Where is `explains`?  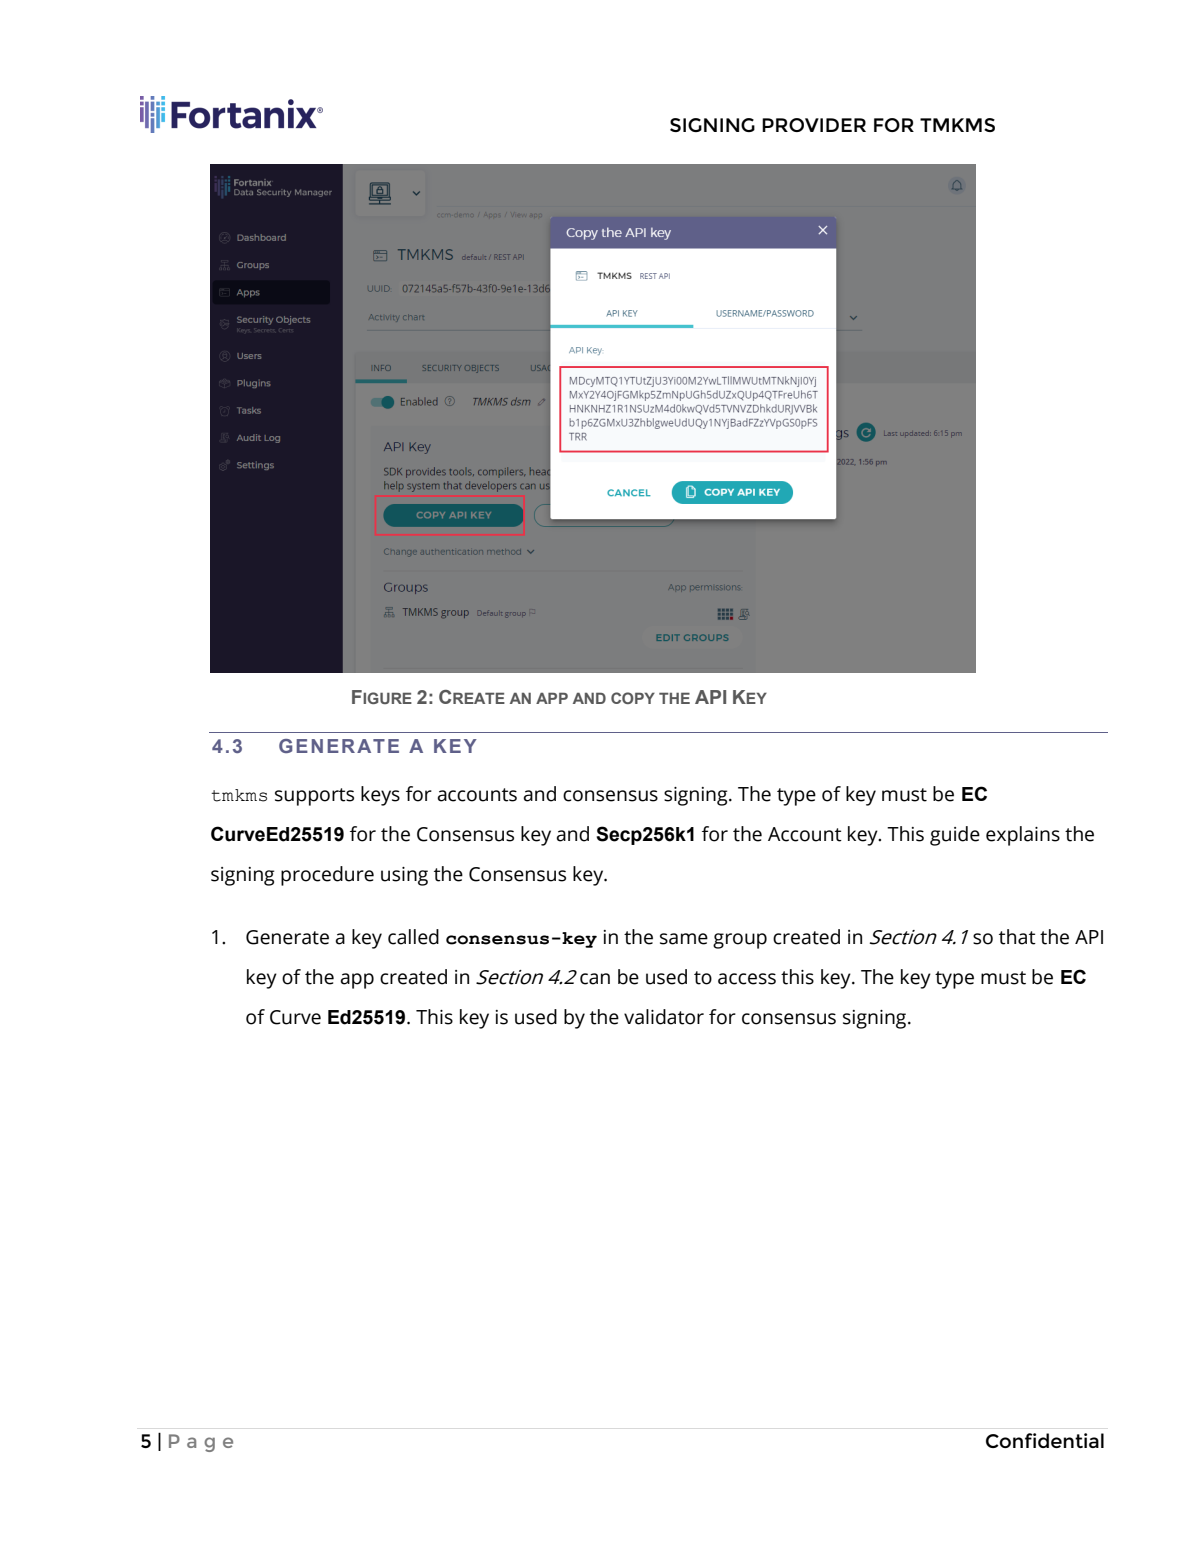
explains is located at coordinates (1023, 836).
